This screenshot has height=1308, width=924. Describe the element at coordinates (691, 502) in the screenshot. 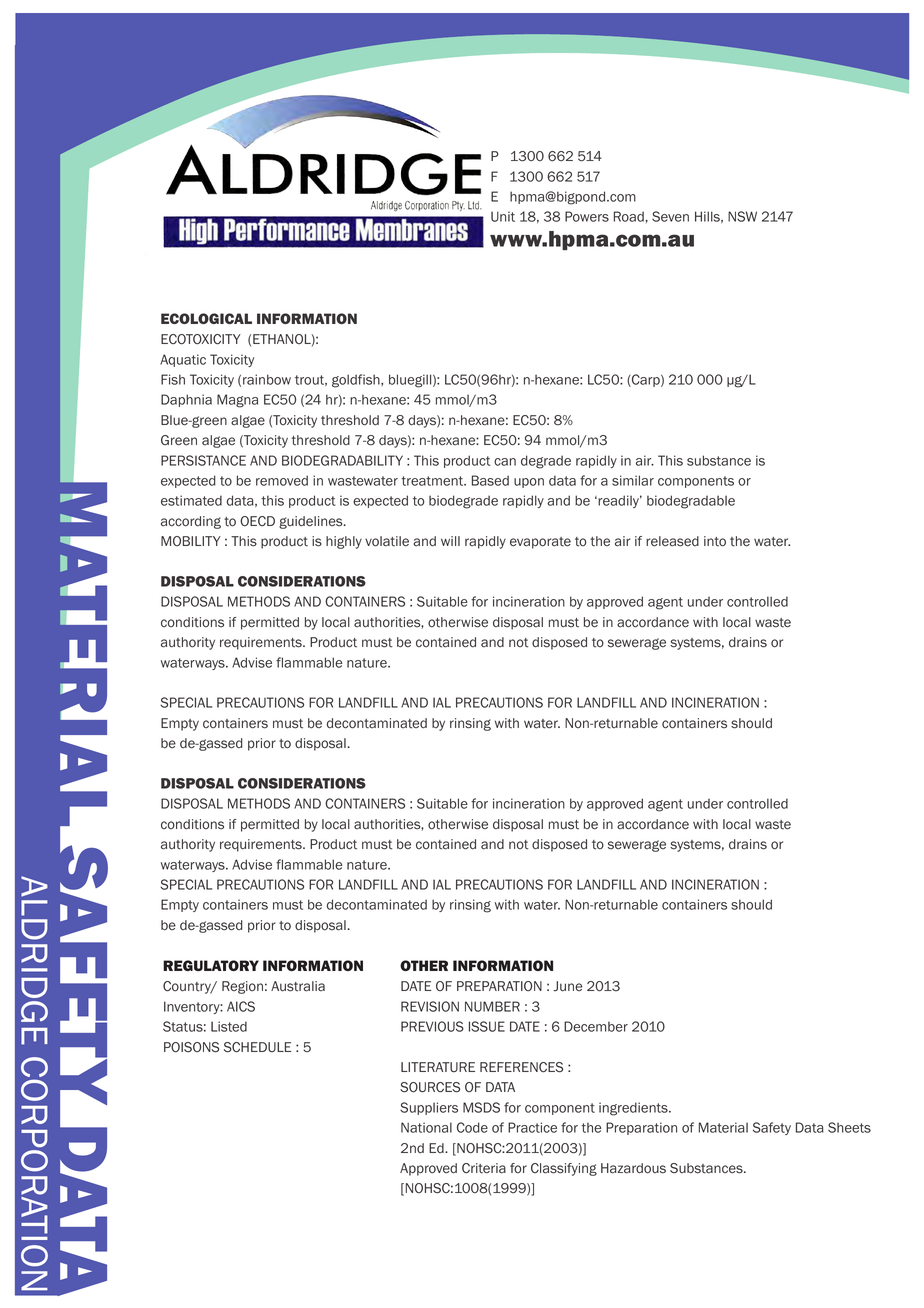

I see `biodegradable` at that location.
